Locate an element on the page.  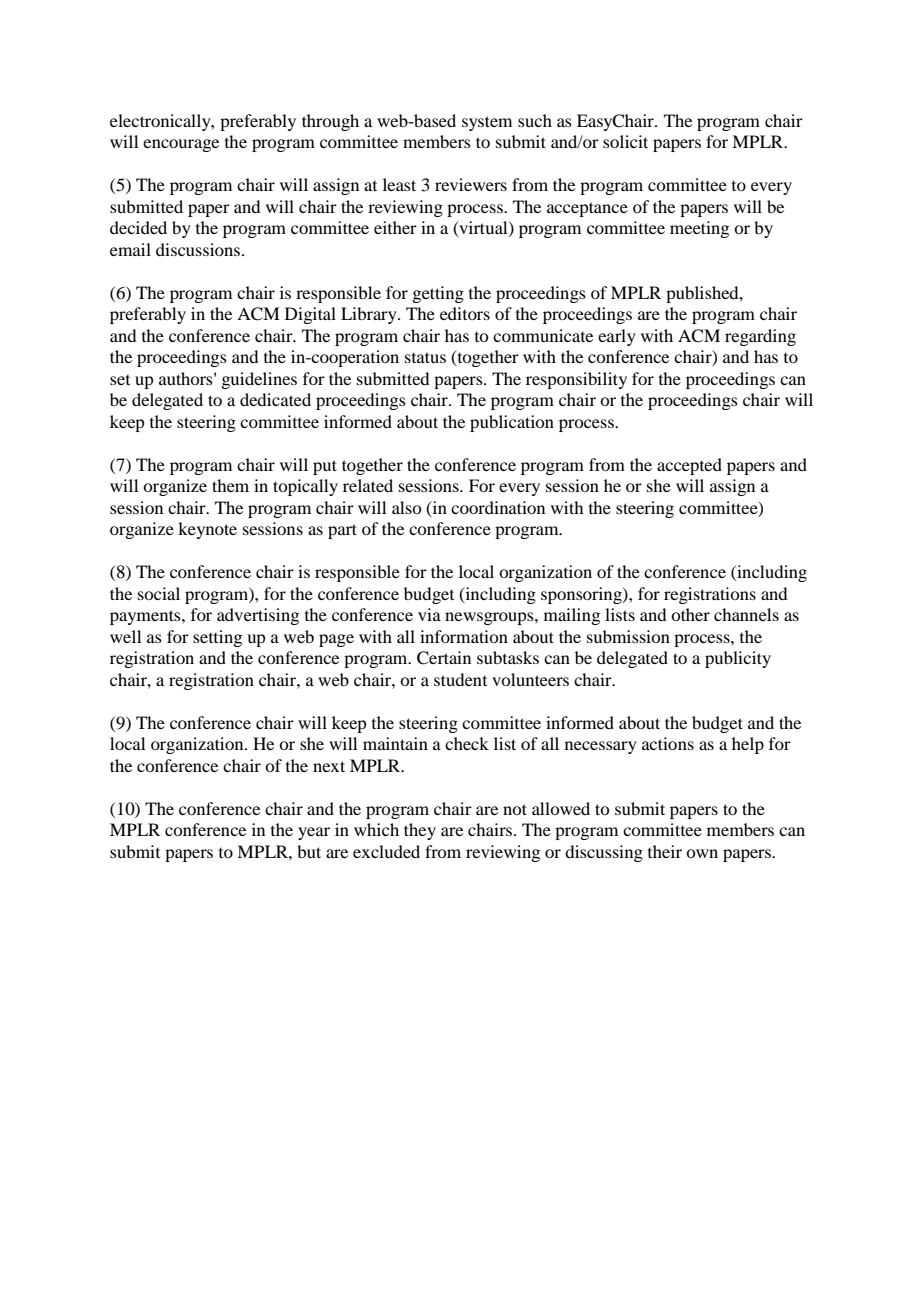
other is located at coordinates (690, 614).
